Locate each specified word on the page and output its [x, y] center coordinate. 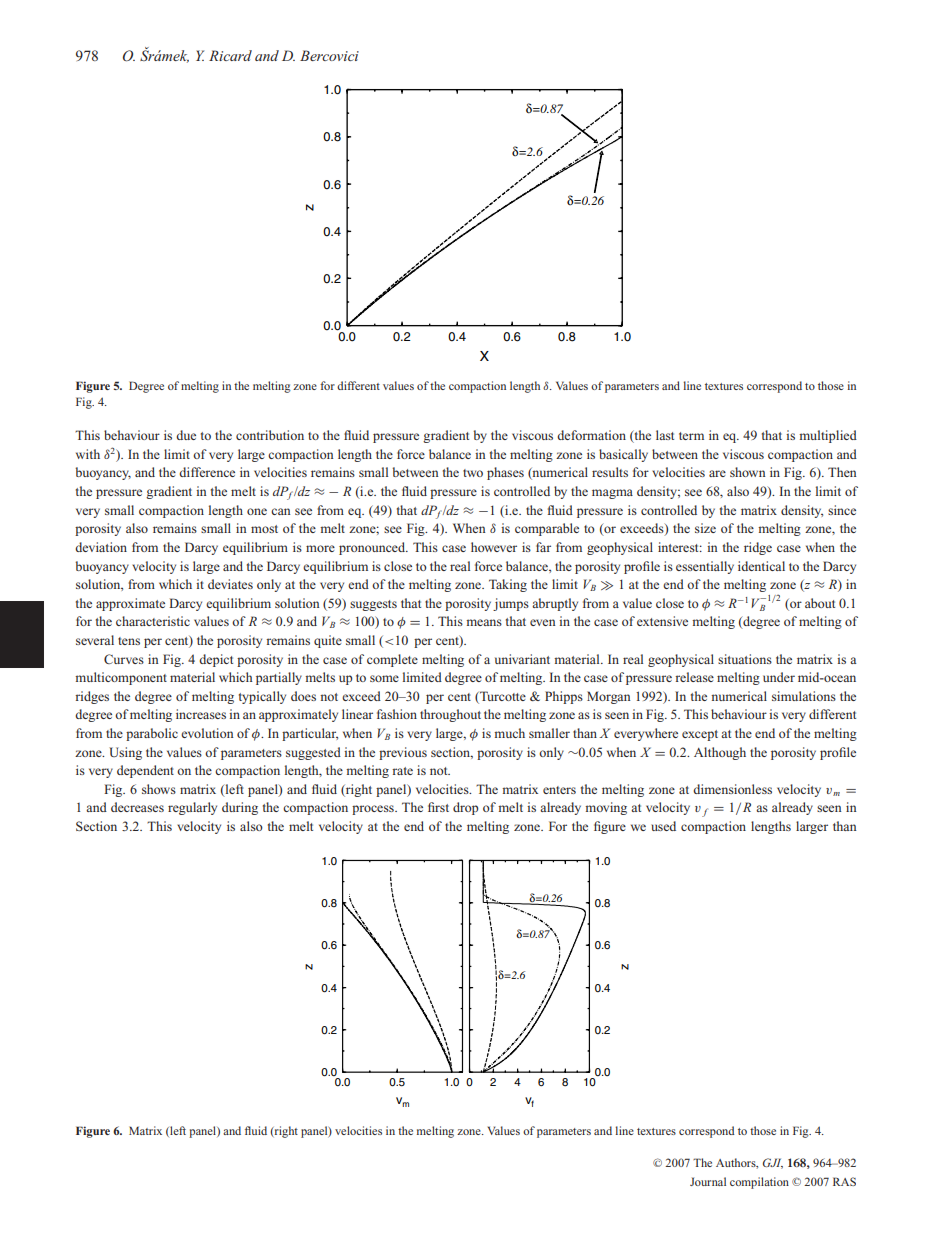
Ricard [230, 55]
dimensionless [732, 789]
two [473, 473]
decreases [137, 807]
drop [465, 808]
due [186, 435]
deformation [591, 435]
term [691, 436]
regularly [192, 808]
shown [748, 472]
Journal [708, 1181]
